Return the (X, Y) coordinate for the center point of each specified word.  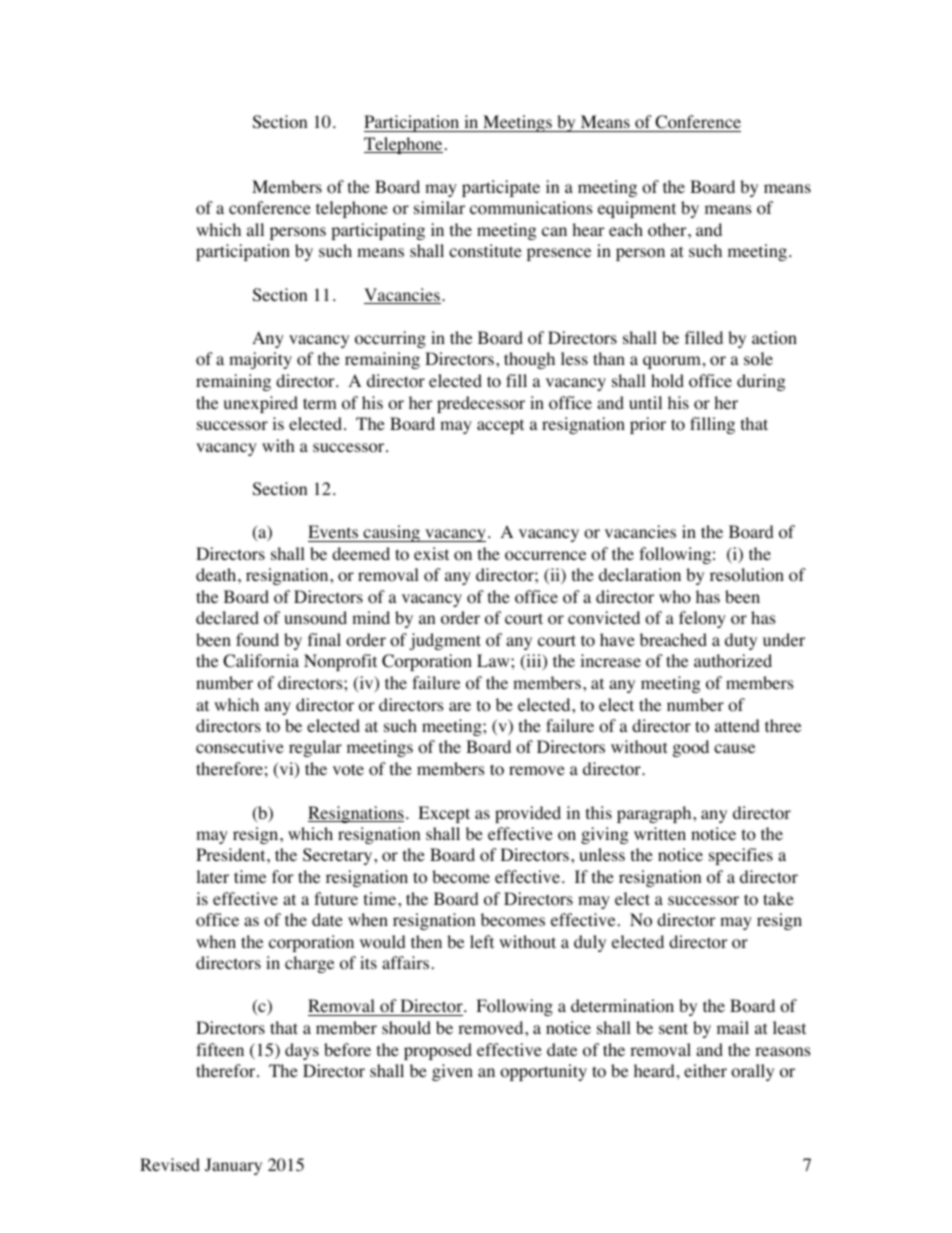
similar (439, 207)
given (452, 1072)
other (668, 230)
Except (444, 814)
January (233, 1166)
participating (378, 231)
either (705, 1070)
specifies (741, 856)
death (217, 574)
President (232, 854)
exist (431, 553)
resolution (747, 575)
